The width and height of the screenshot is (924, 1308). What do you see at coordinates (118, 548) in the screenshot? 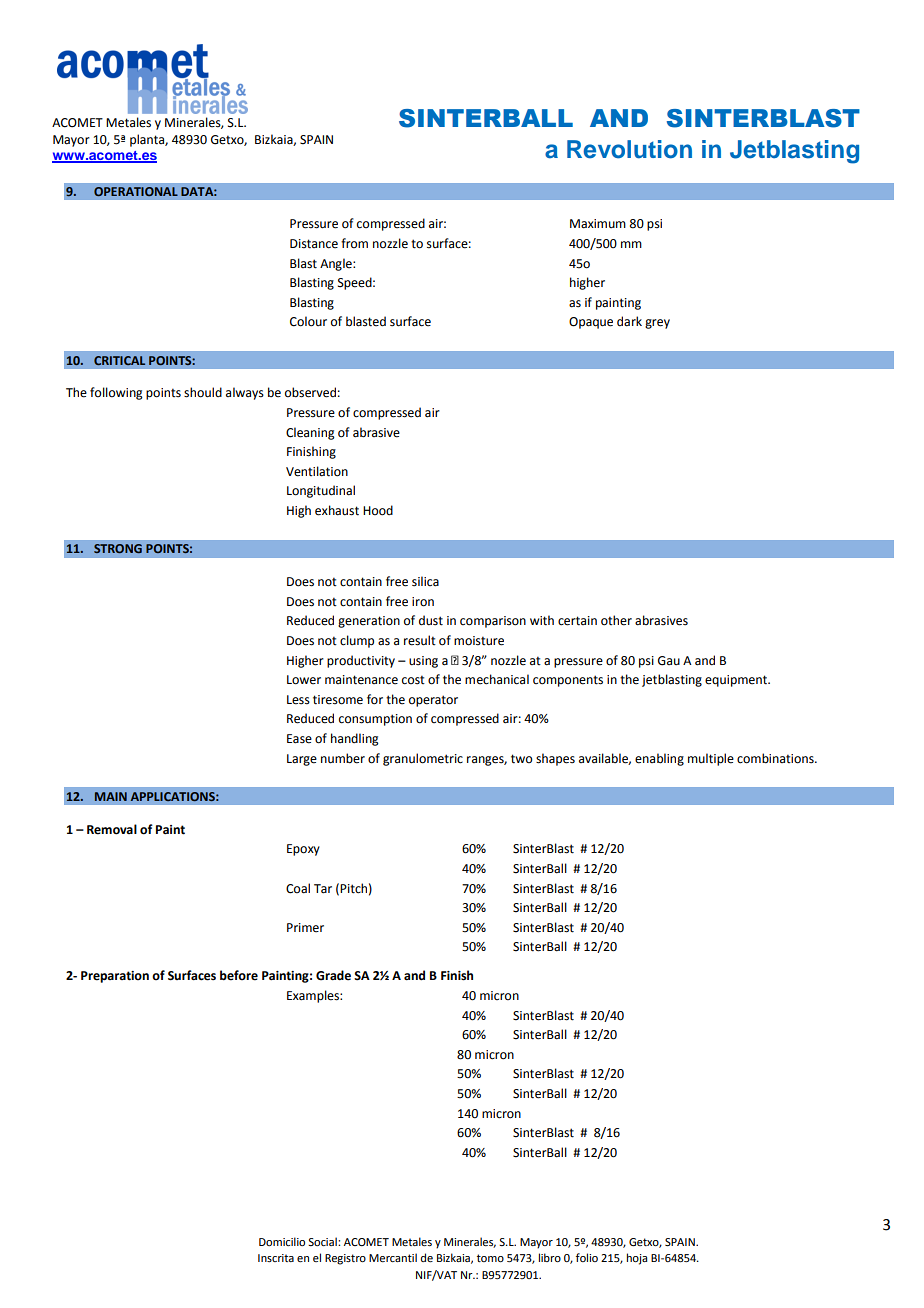
I see `STRONG` at bounding box center [118, 548].
